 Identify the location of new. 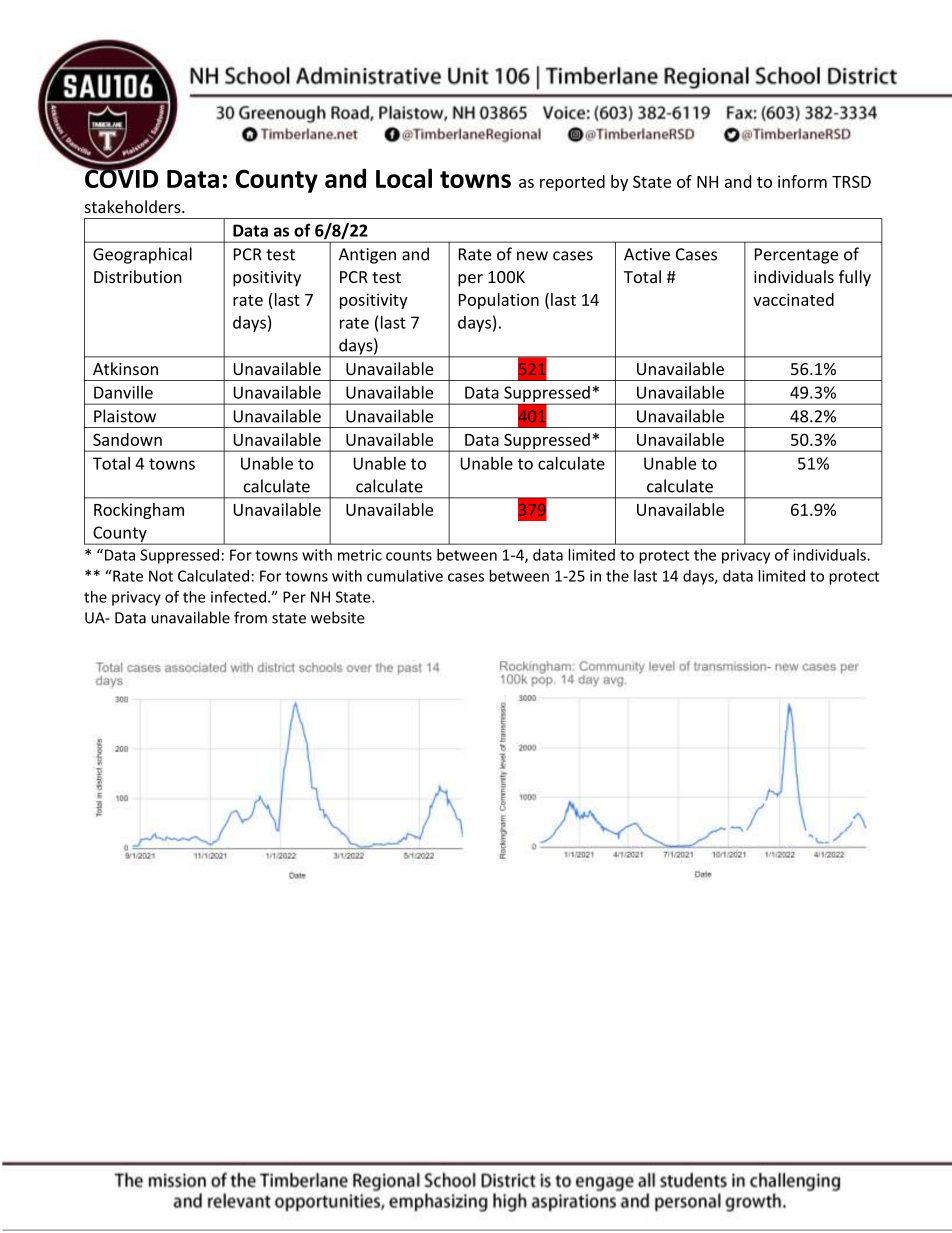
(532, 256).
